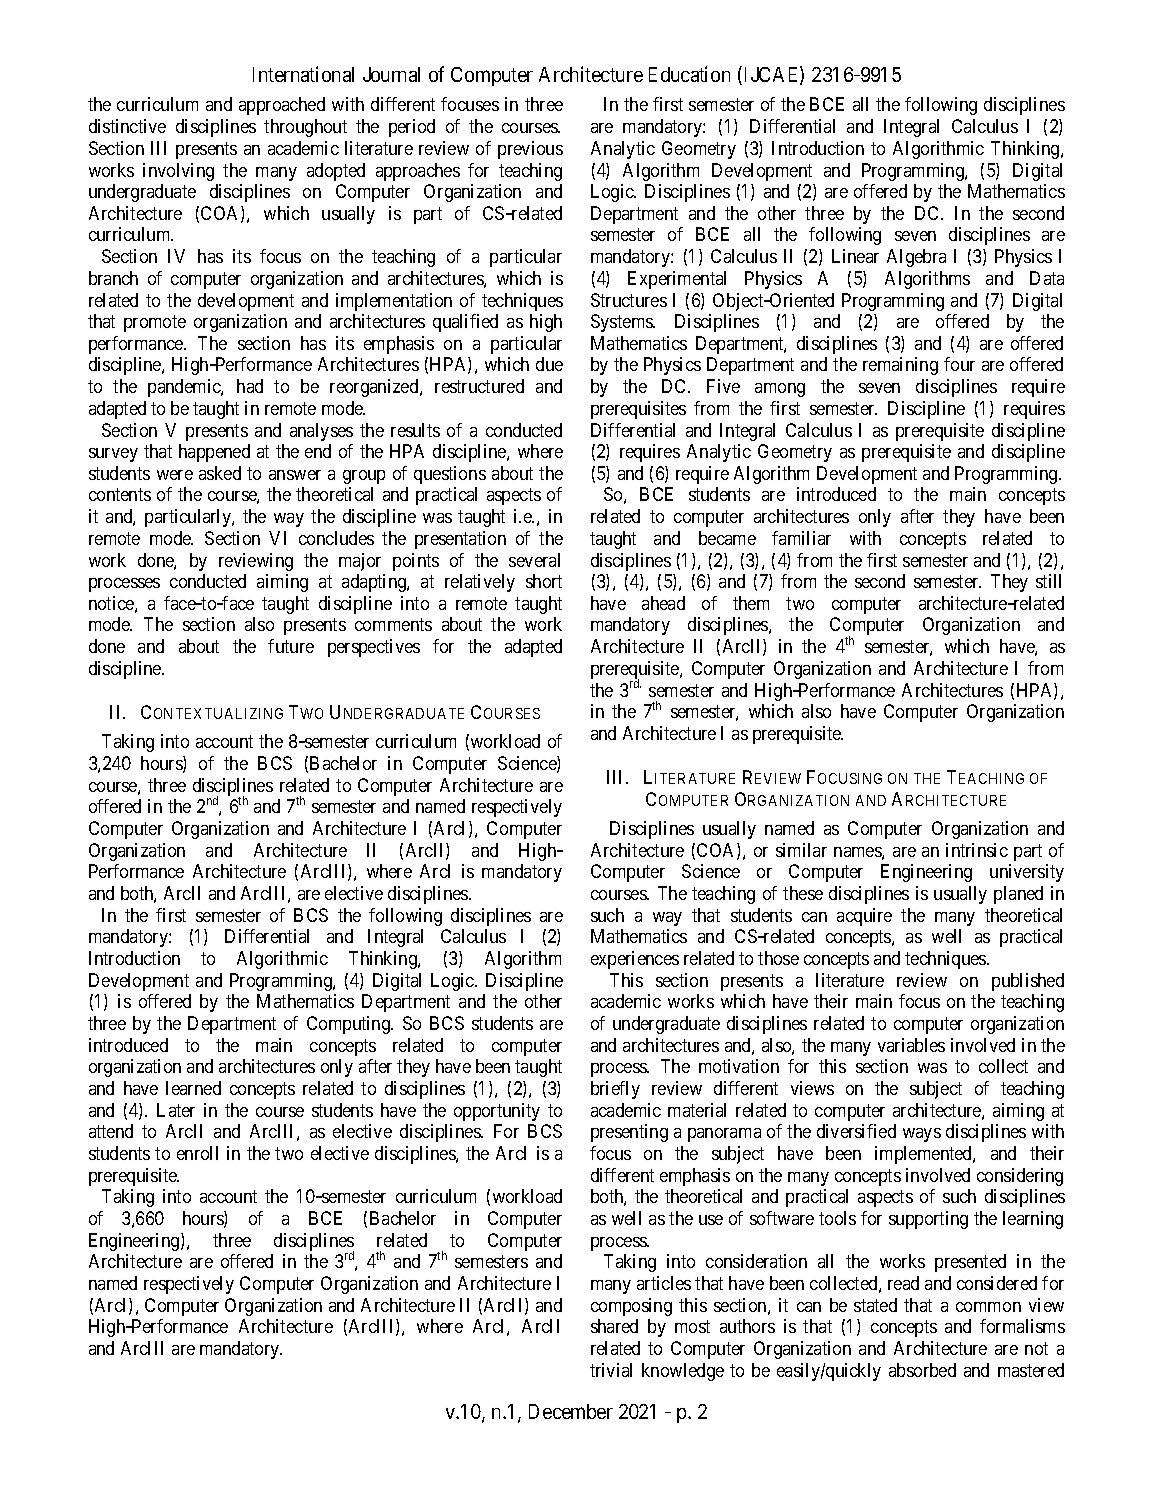 This image has width=1153, height=1492. What do you see at coordinates (855, 256) in the image?
I see `Linear` at bounding box center [855, 256].
